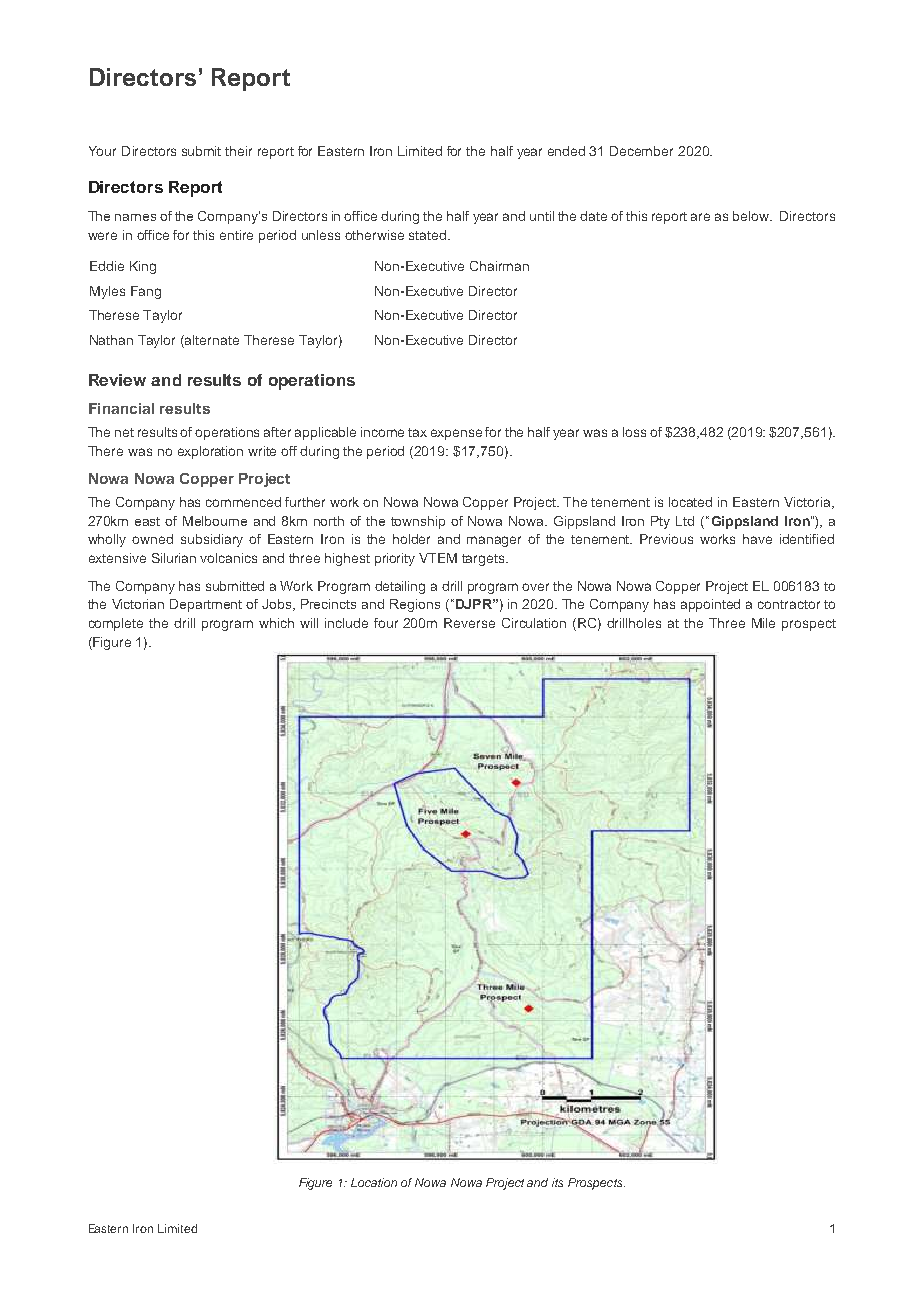 The height and width of the document is (1308, 924). Describe the element at coordinates (429, 235) in the document. I see `stated` at that location.
